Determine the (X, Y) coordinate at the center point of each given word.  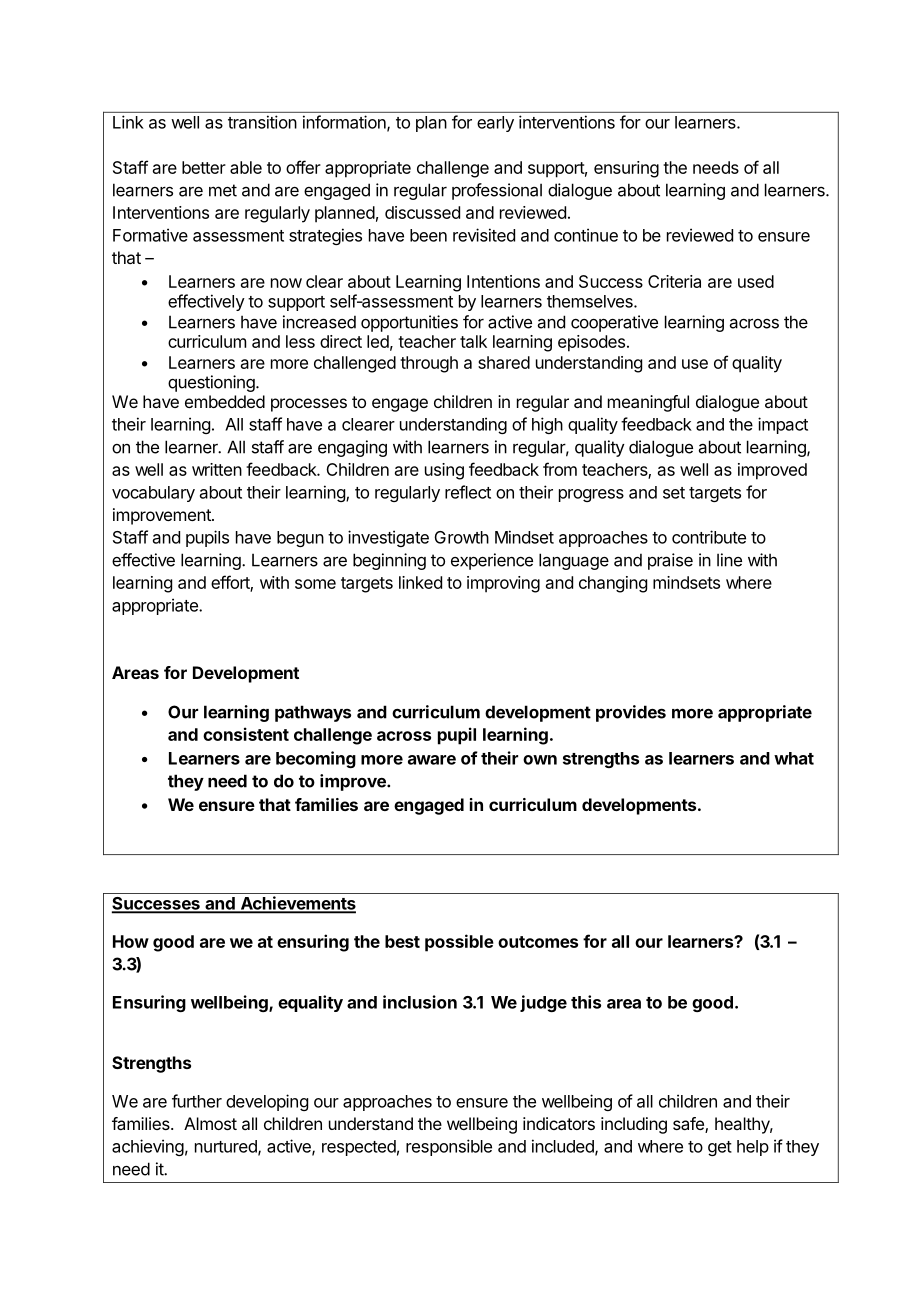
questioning (212, 383)
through (429, 364)
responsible (449, 1147)
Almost (210, 1123)
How (131, 941)
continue (586, 235)
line (729, 560)
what (794, 758)
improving (503, 584)
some (315, 584)
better (204, 167)
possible (459, 943)
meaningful (648, 403)
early (495, 124)
